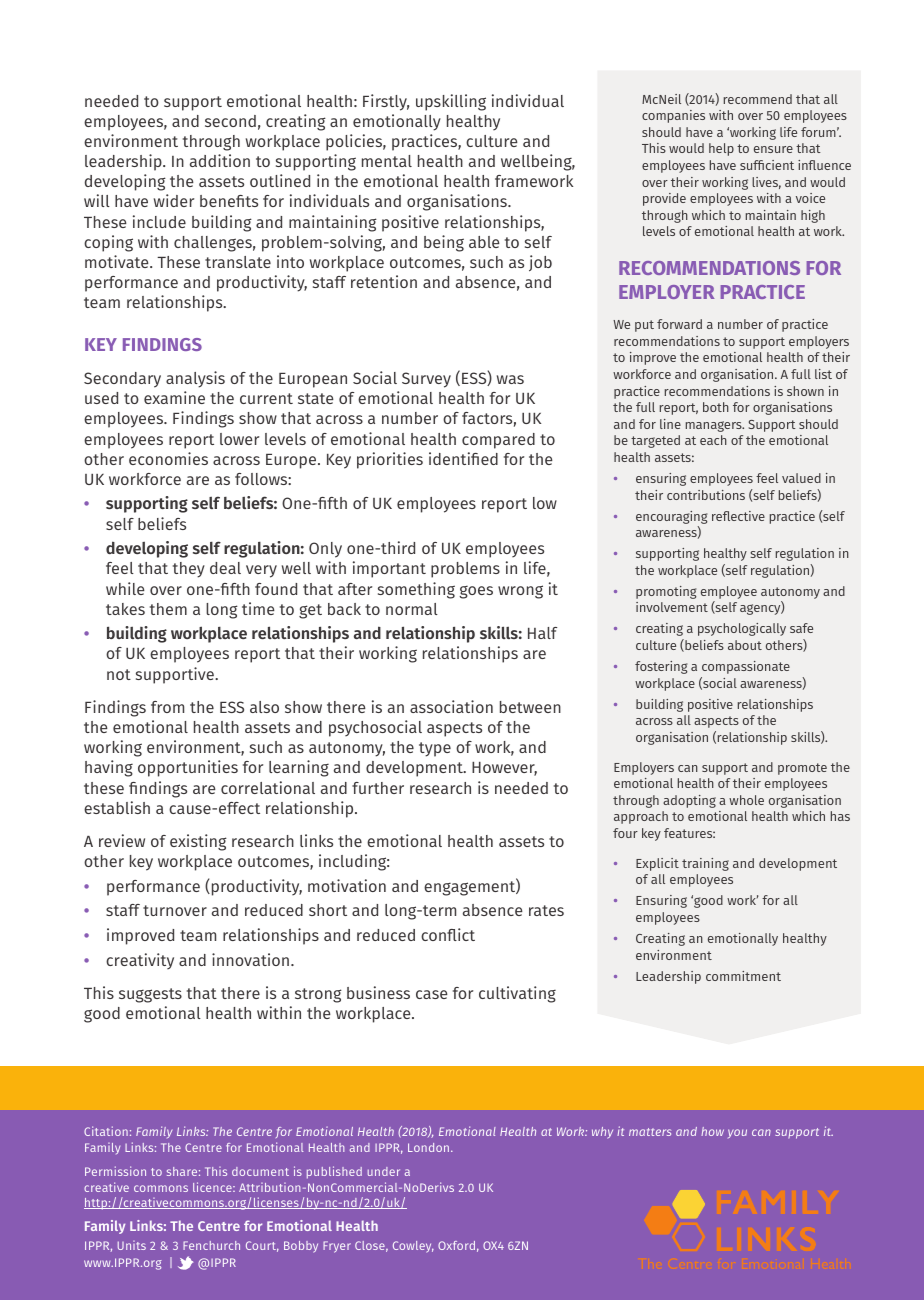 The image size is (924, 1300). Describe the element at coordinates (213, 1187) in the screenshot. I see `licence` at that location.
